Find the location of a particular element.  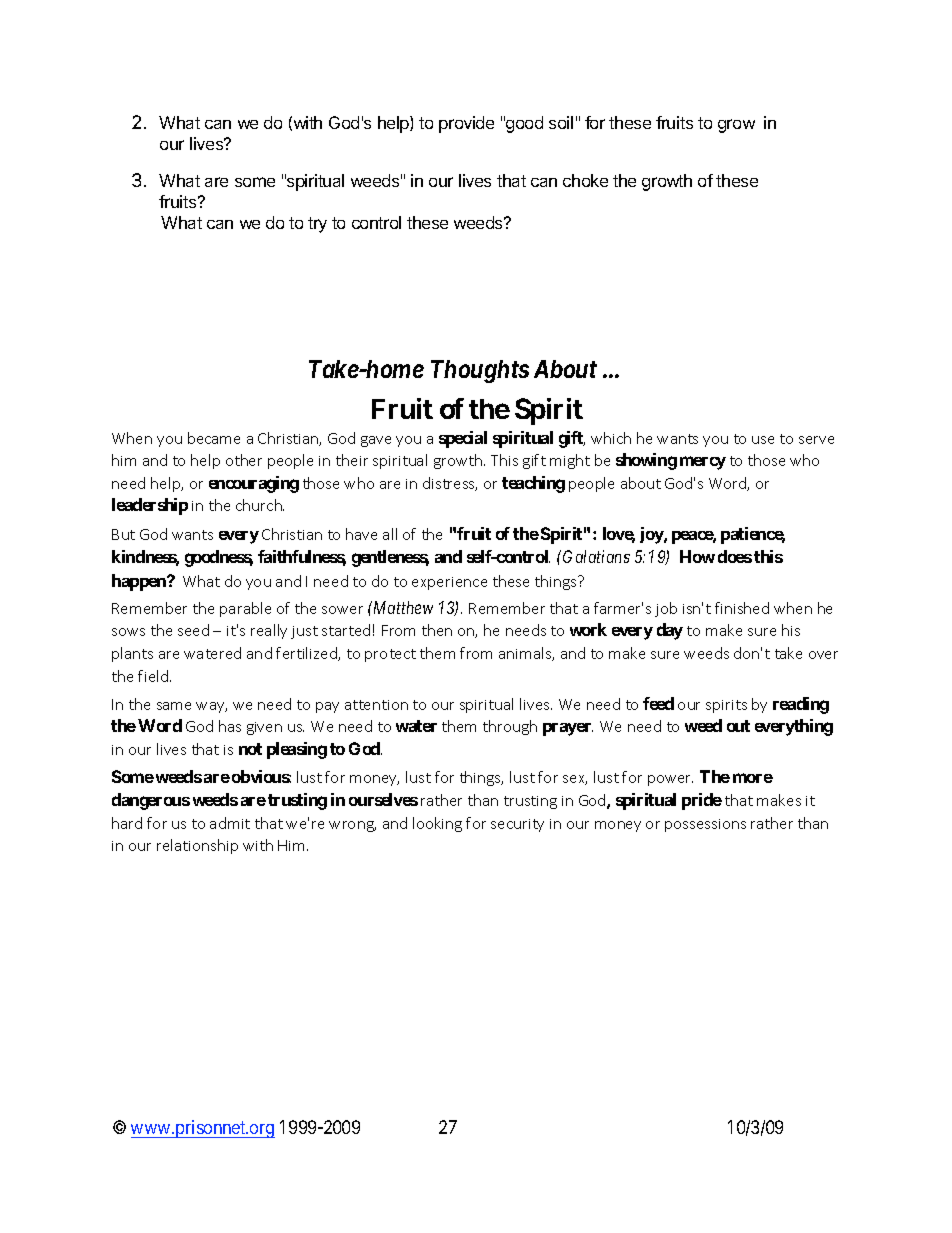

looking is located at coordinates (437, 824).
